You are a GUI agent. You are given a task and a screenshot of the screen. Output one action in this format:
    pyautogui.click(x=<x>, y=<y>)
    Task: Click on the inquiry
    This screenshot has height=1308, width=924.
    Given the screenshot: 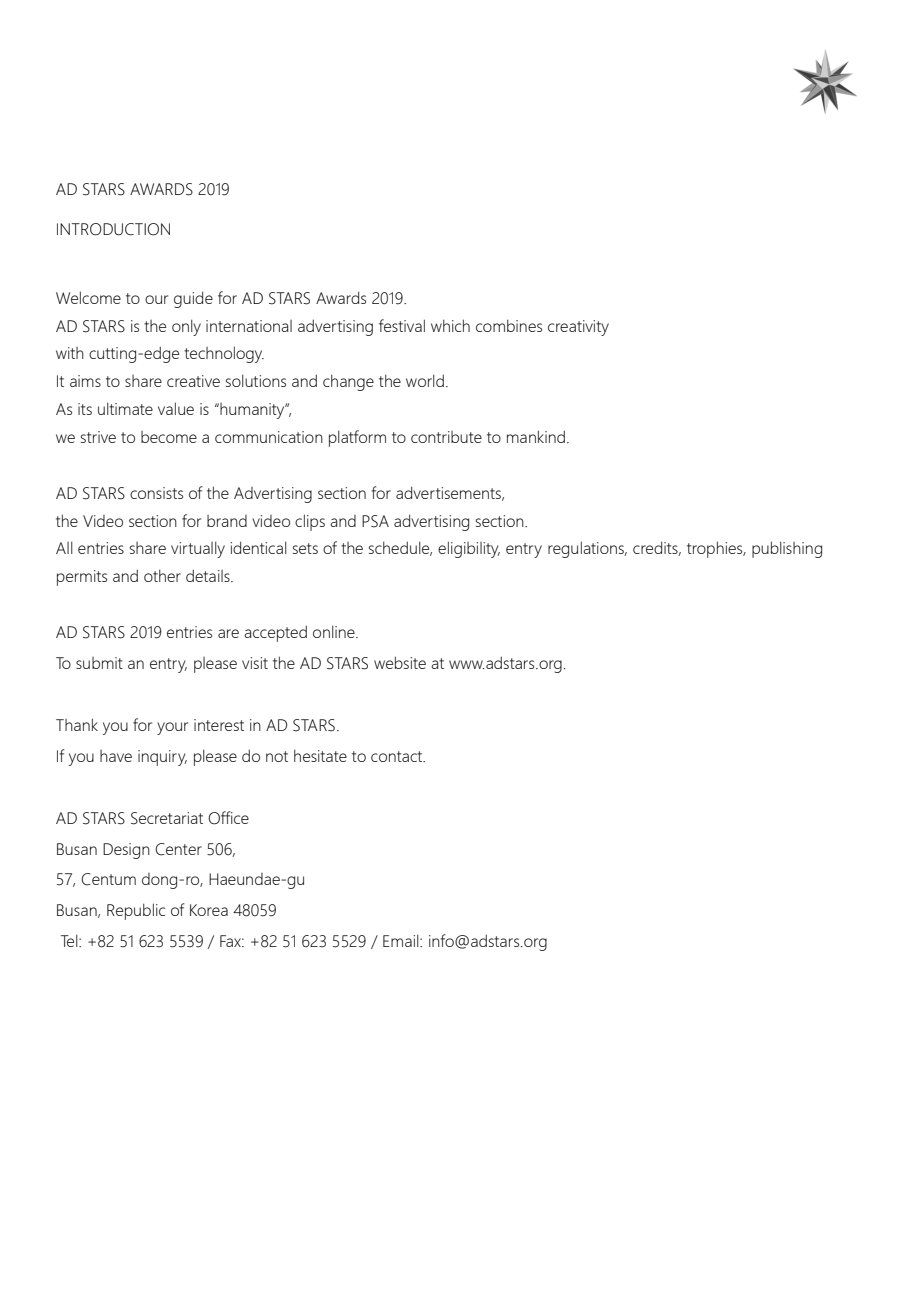 What is the action you would take?
    pyautogui.click(x=162, y=758)
